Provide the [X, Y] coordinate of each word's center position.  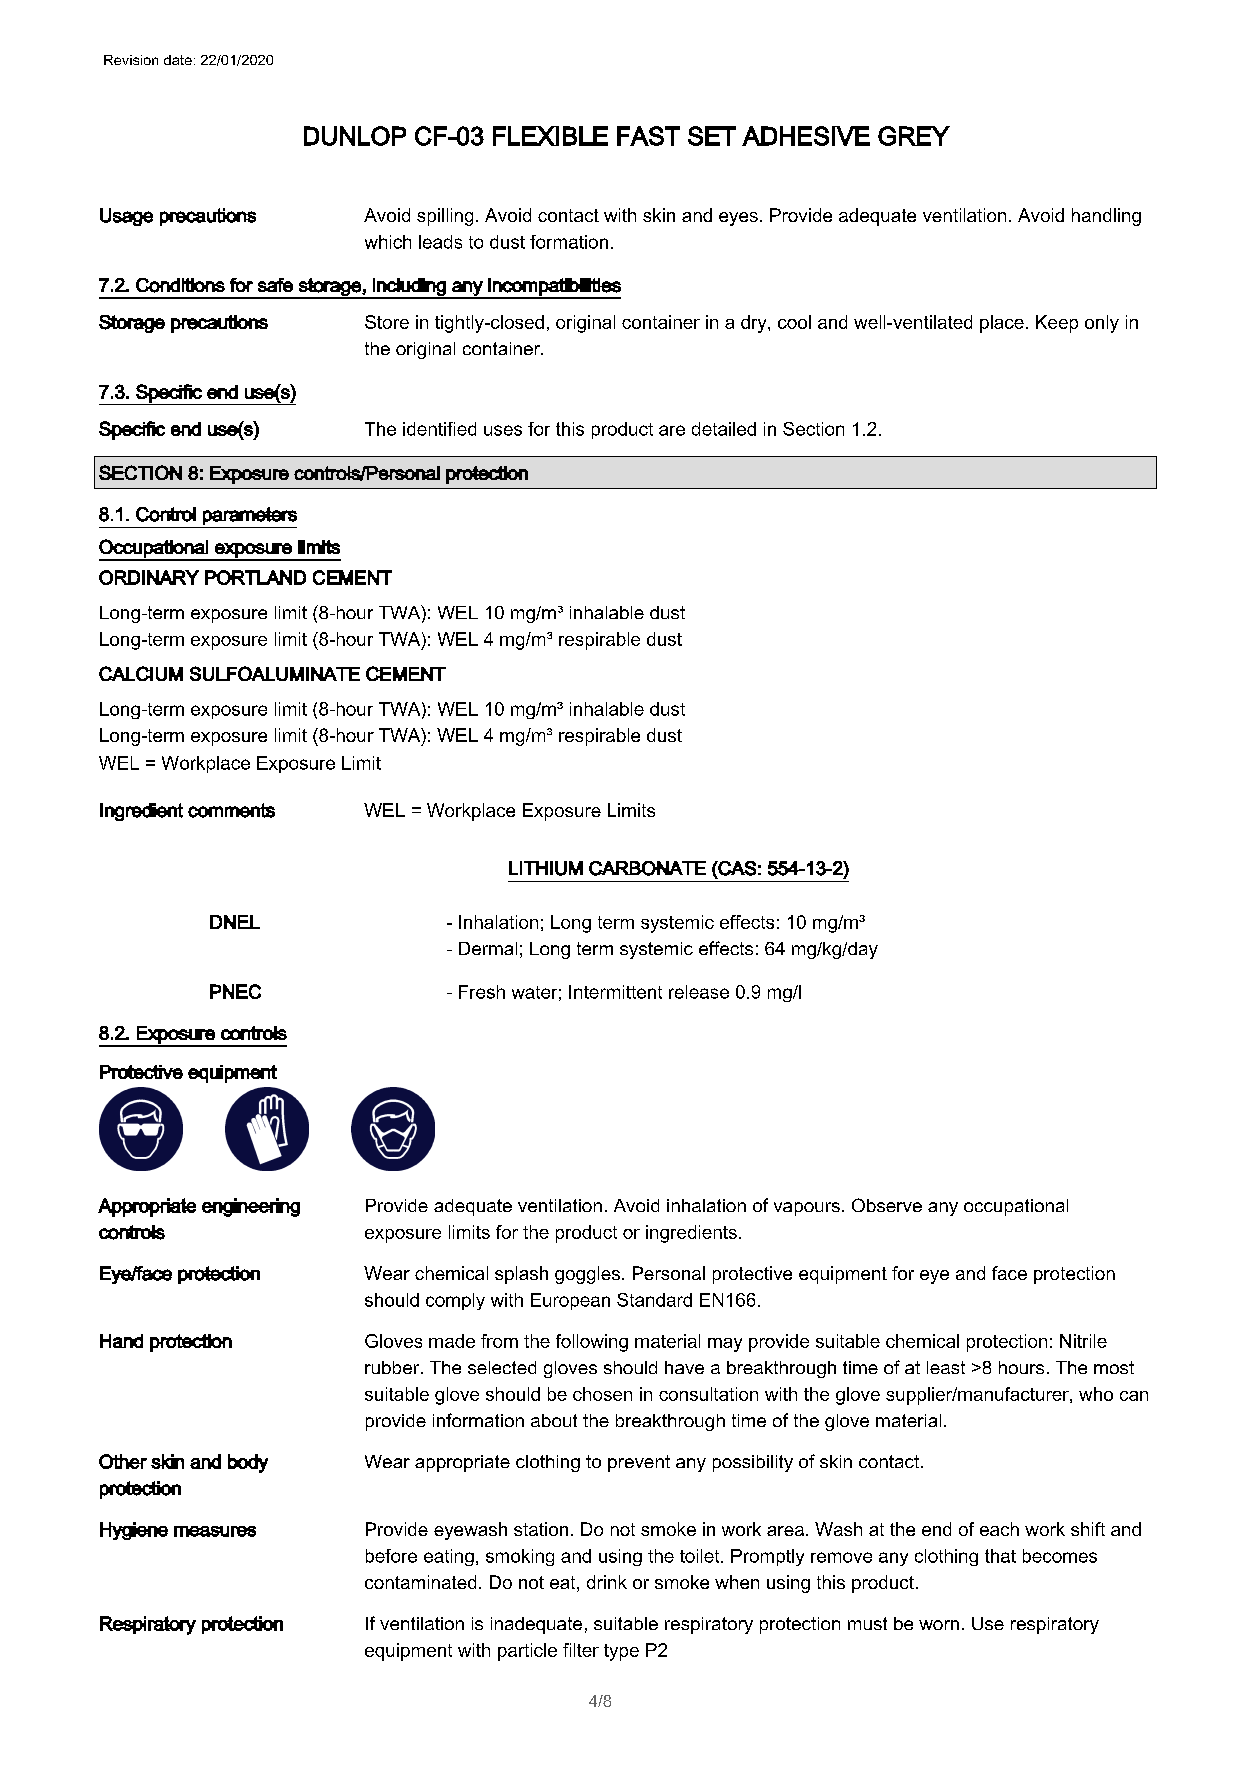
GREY [914, 136]
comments [231, 810]
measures [215, 1531]
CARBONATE [647, 868]
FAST [648, 136]
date [178, 60]
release [699, 992]
